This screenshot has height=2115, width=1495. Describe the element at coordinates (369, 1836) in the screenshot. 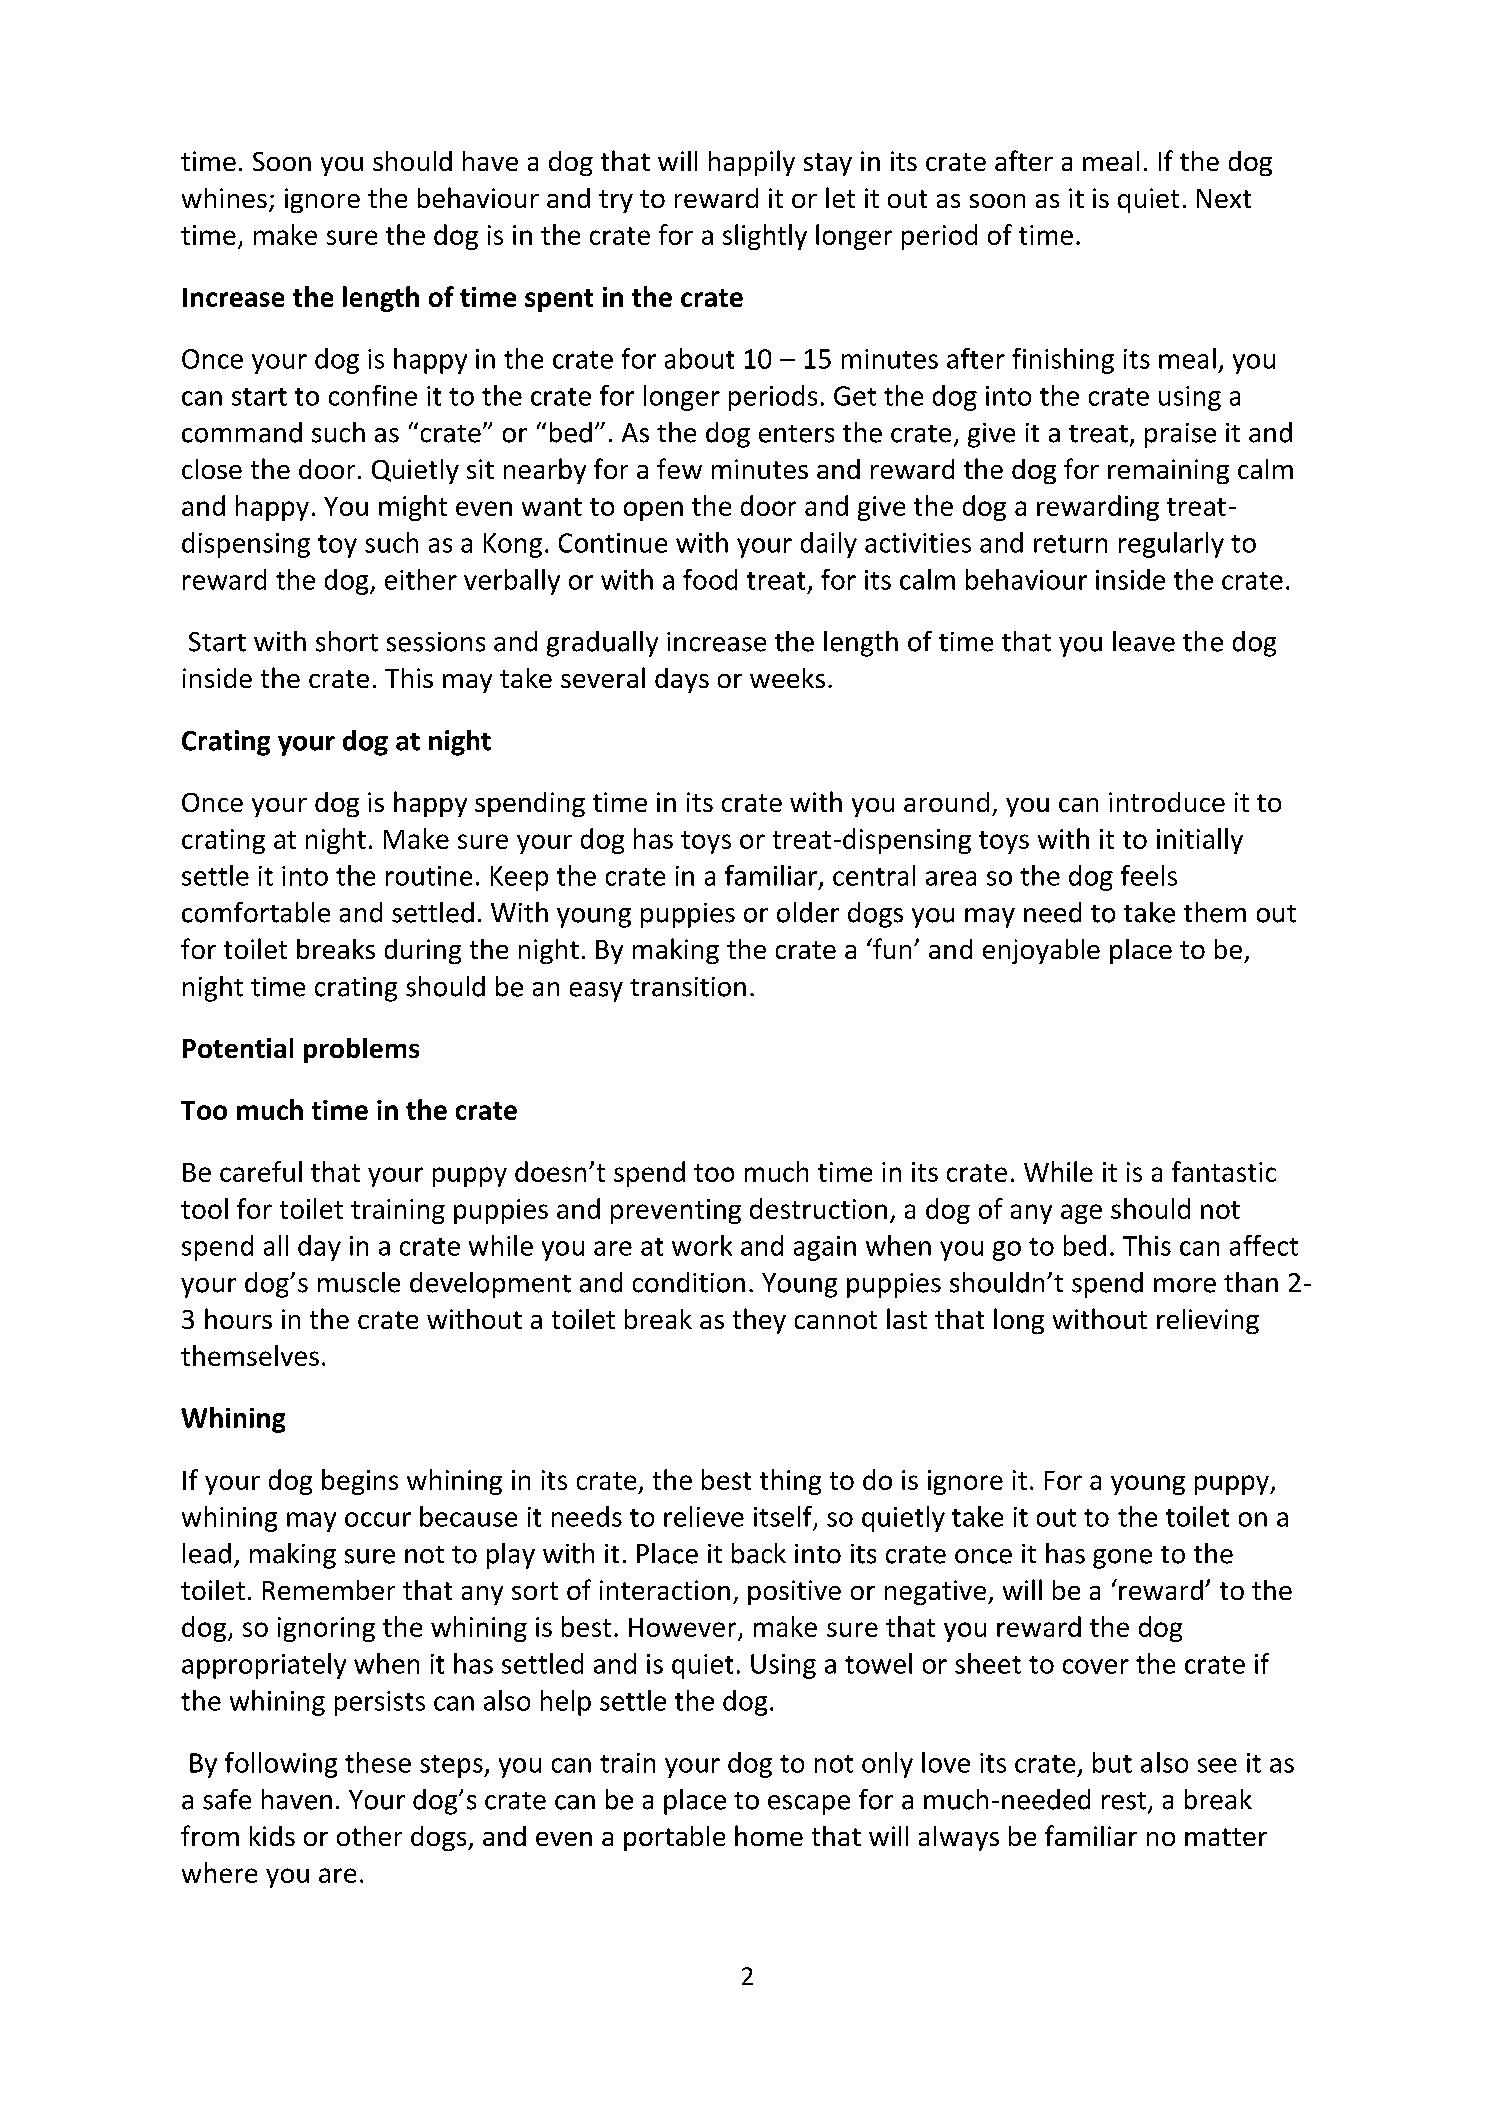

I see `other` at that location.
